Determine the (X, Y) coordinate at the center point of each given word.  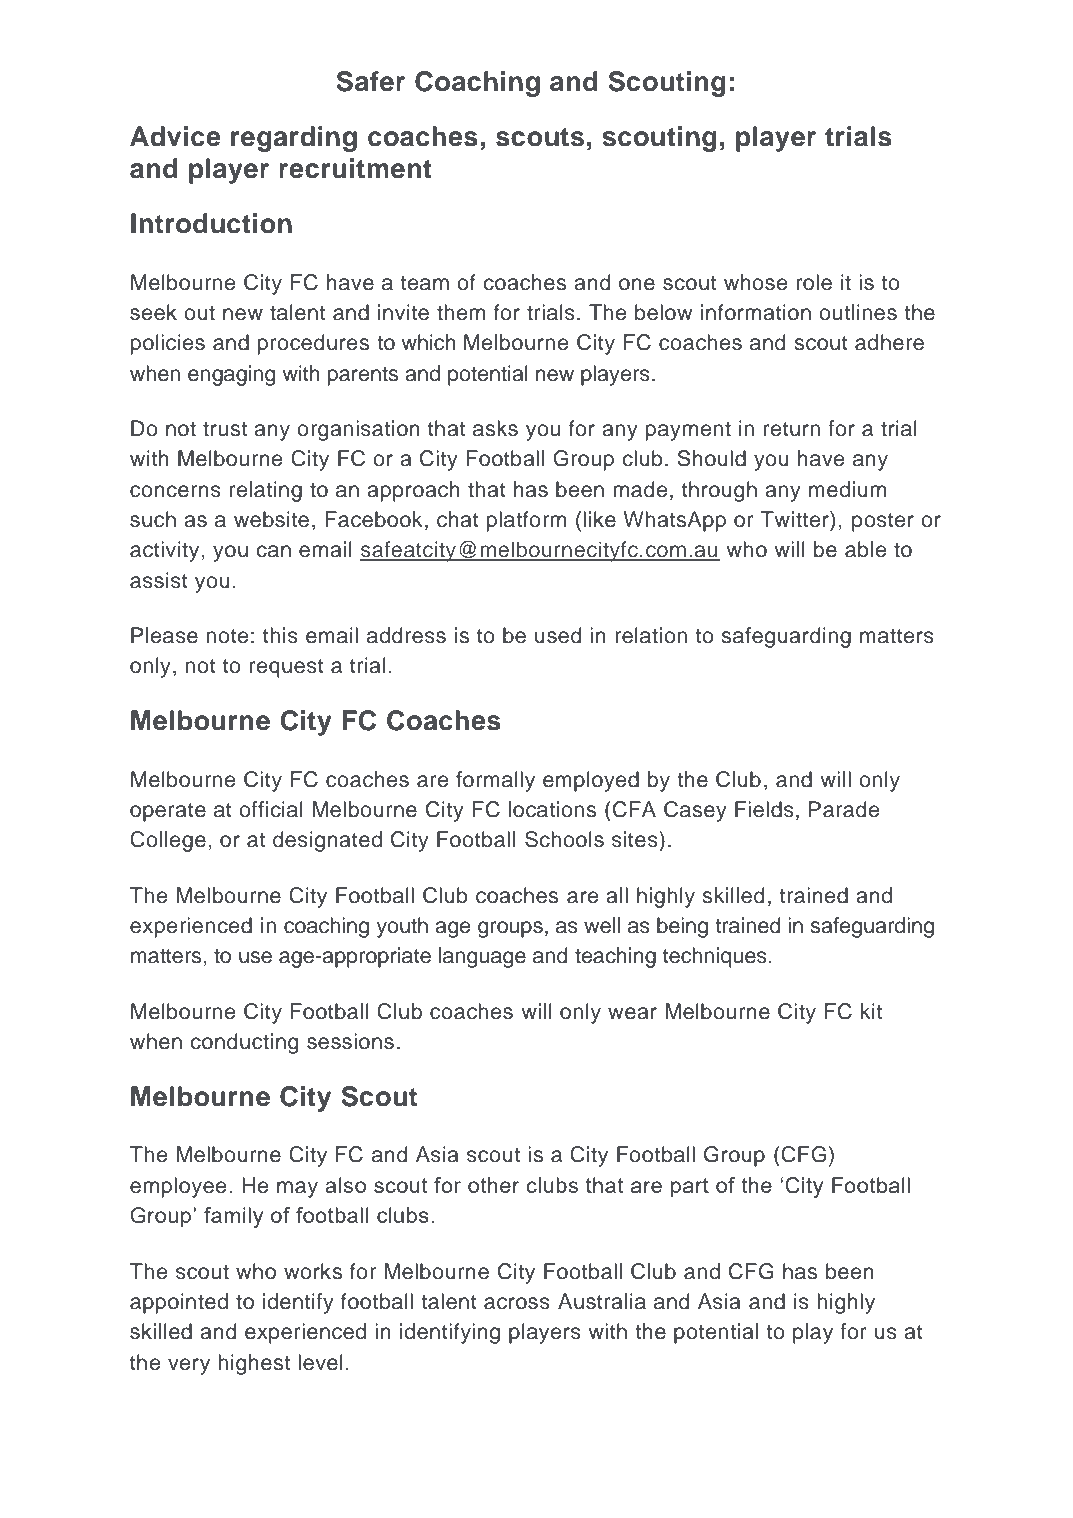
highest (254, 1364)
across (517, 1303)
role (814, 282)
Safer (370, 81)
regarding (294, 139)
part (690, 1188)
